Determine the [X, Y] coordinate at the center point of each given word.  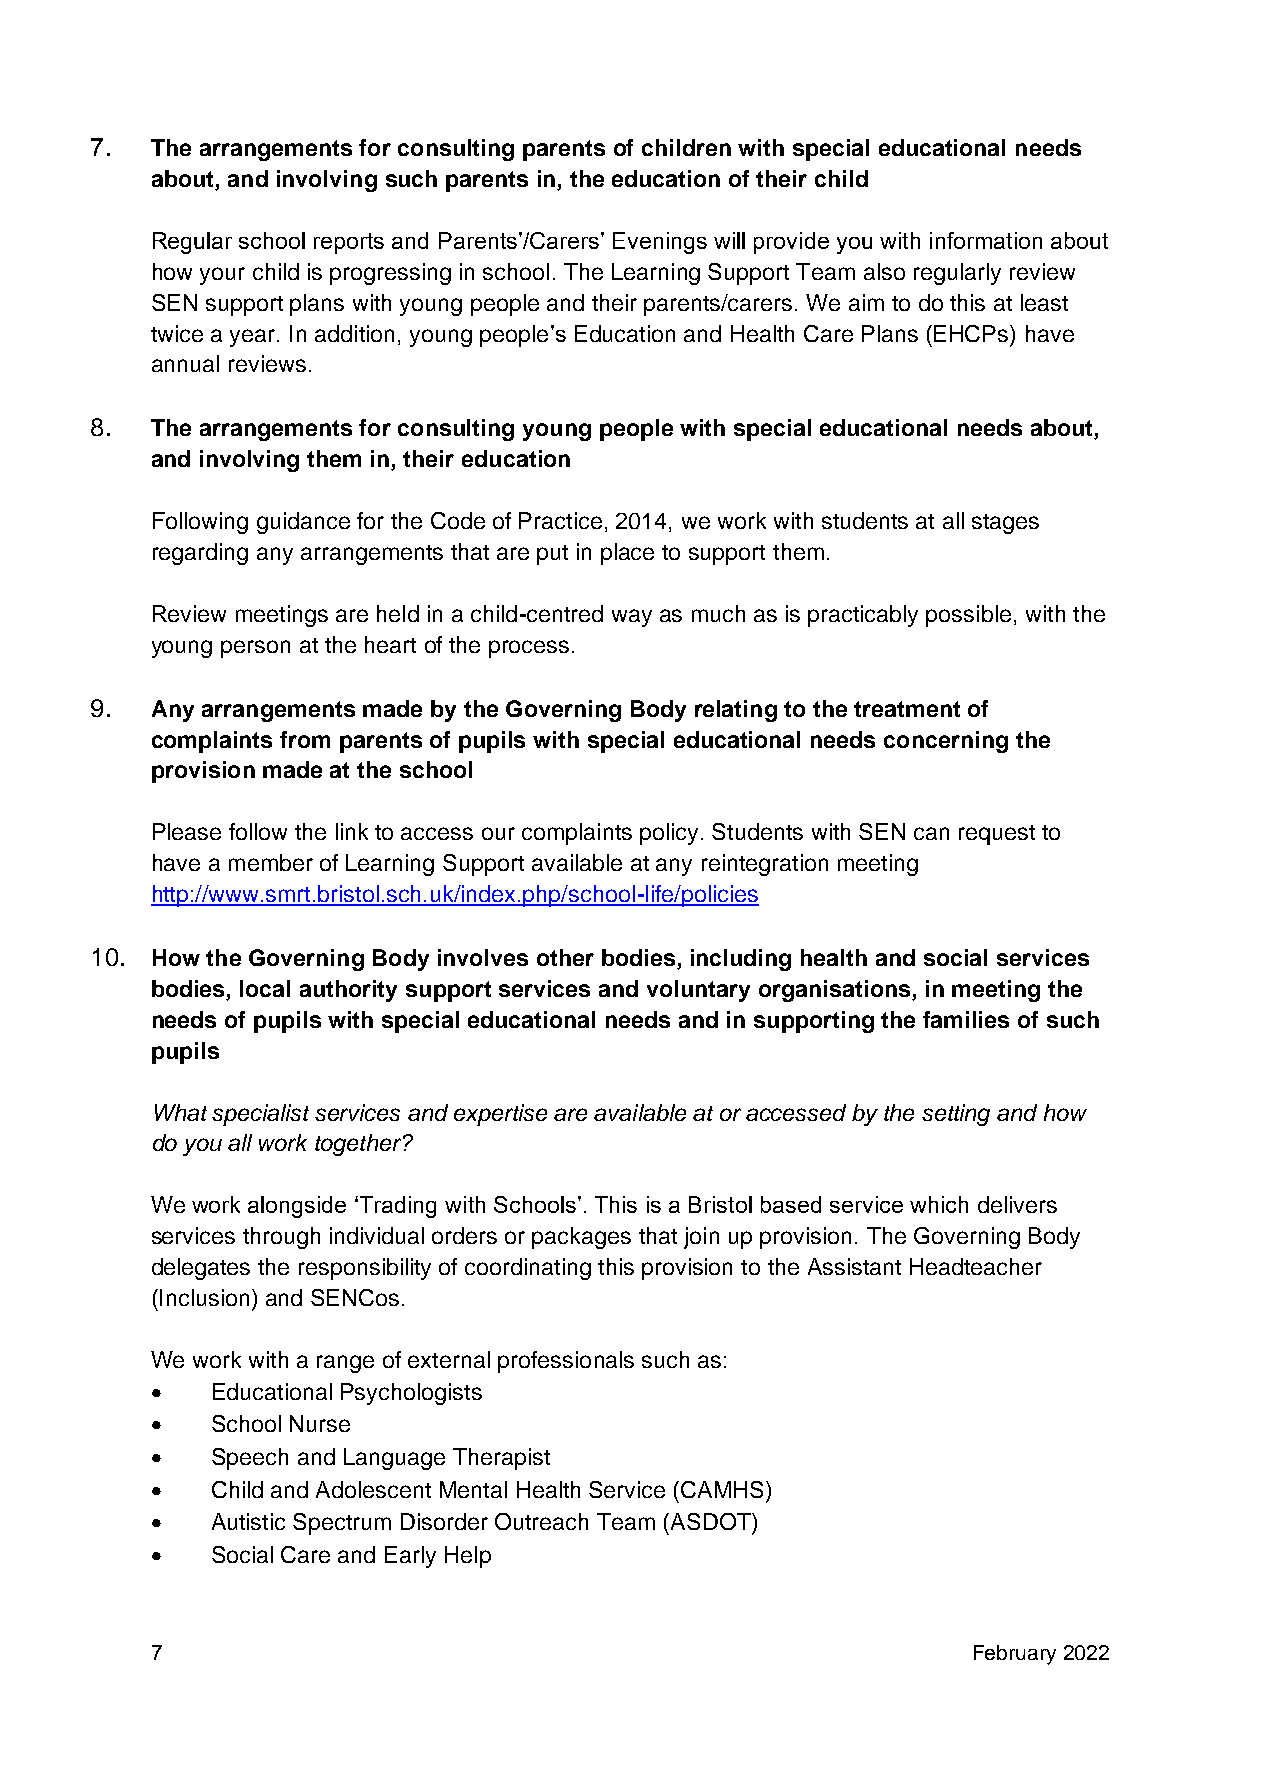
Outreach [541, 1521]
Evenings [660, 243]
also [884, 271]
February [1015, 1655]
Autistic [248, 1521]
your [222, 276]
